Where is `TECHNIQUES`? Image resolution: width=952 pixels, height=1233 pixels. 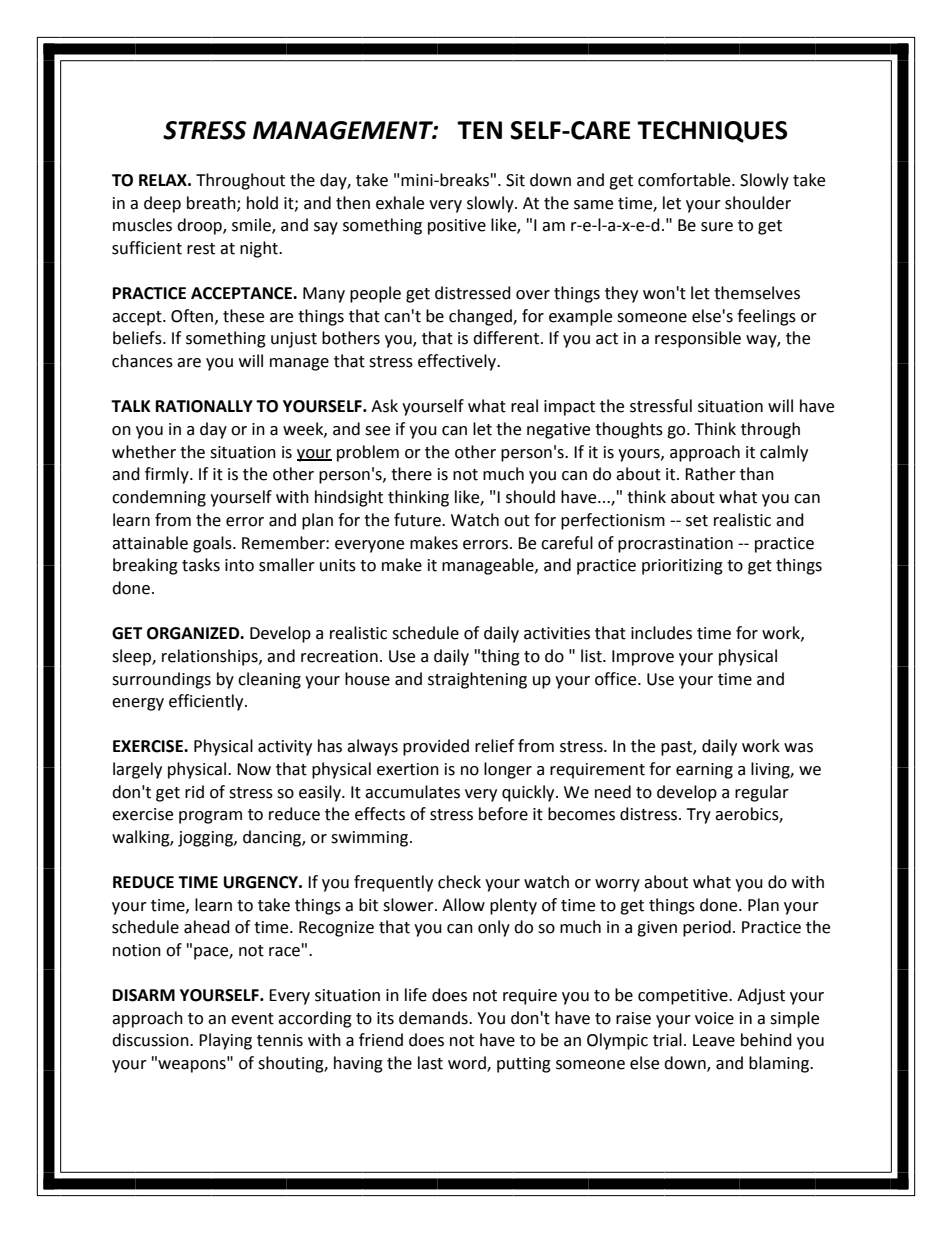 TECHNIQUES is located at coordinates (712, 132).
